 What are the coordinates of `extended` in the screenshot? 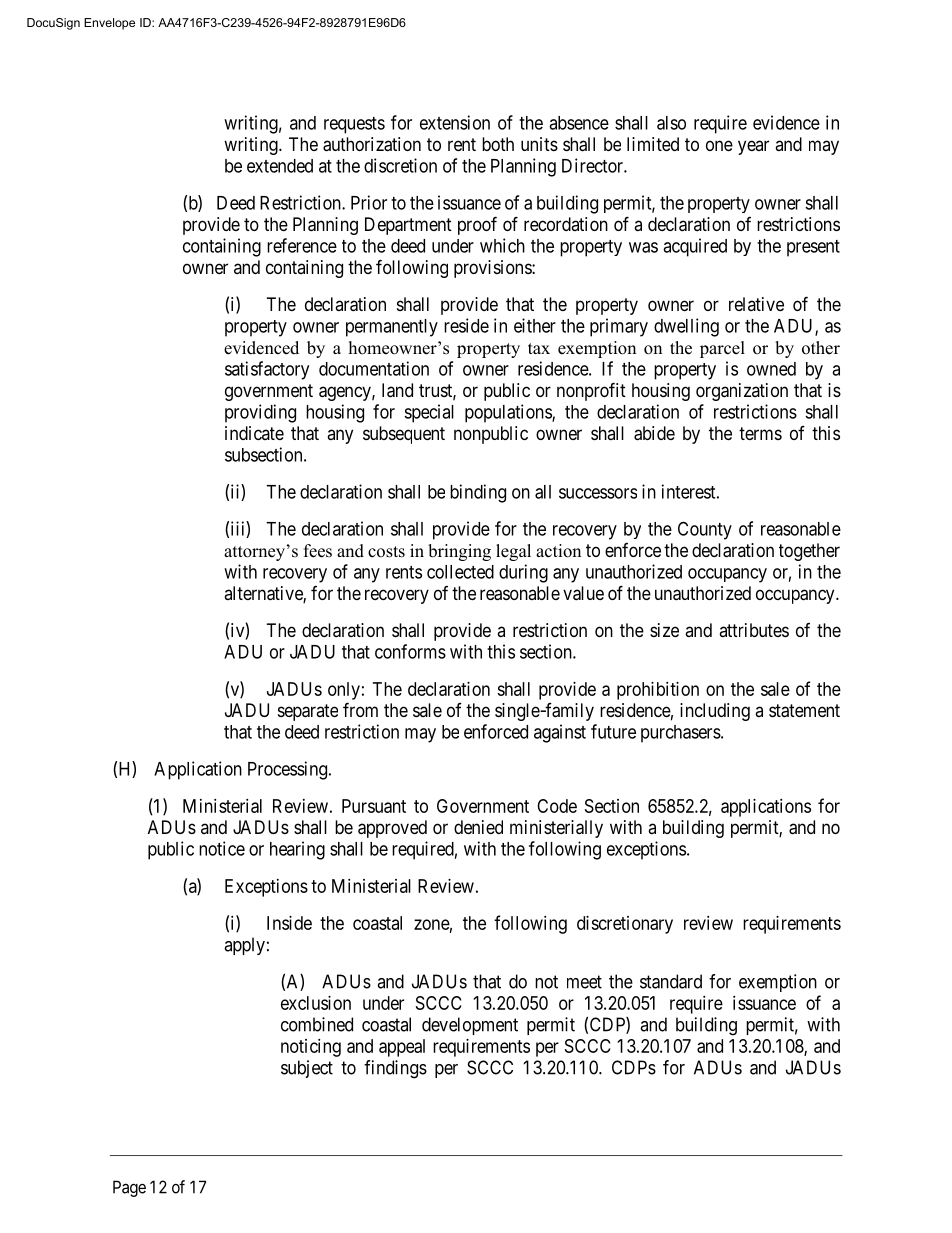 It's located at (280, 166).
